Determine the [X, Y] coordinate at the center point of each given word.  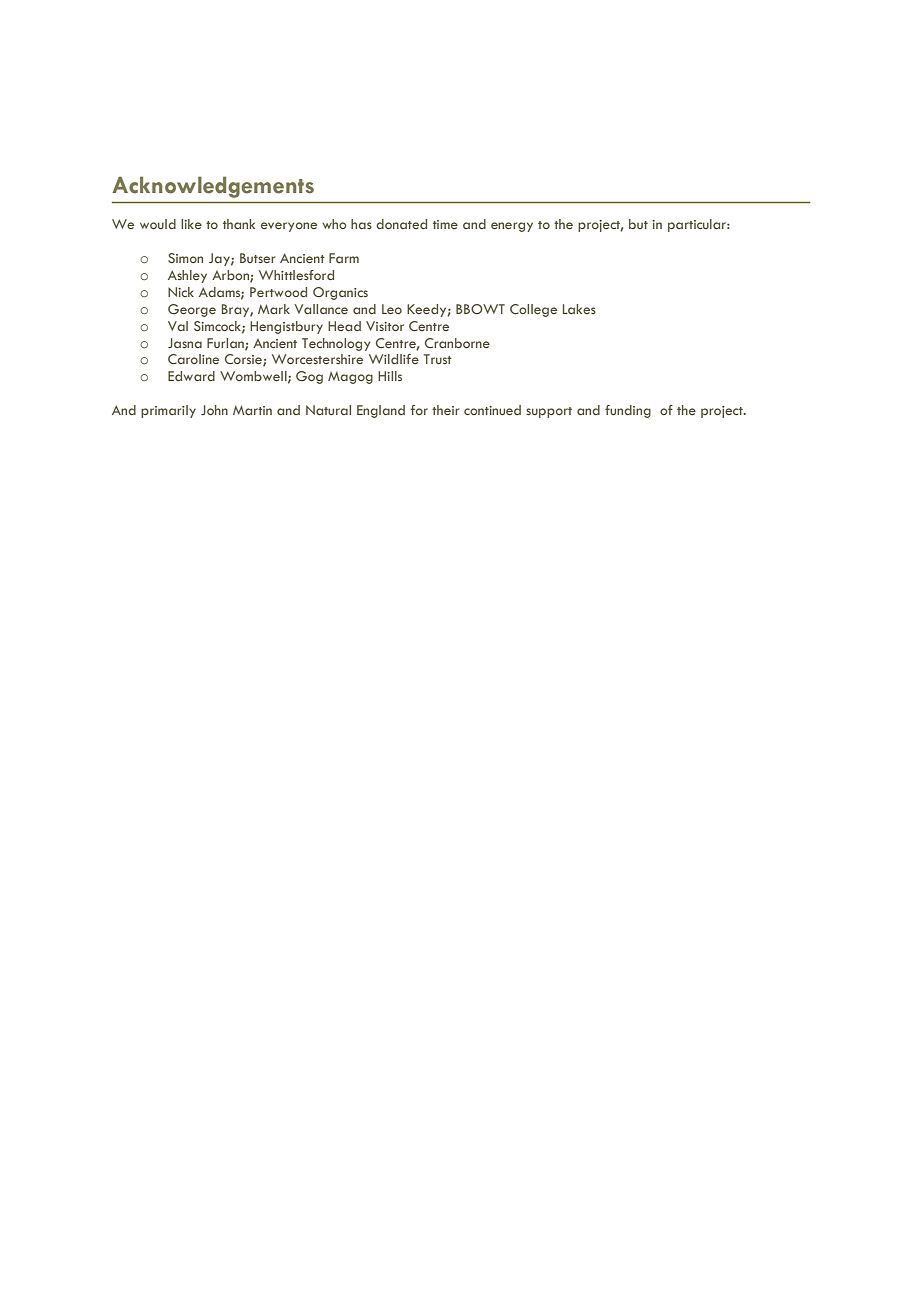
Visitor [385, 326]
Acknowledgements [213, 187]
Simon [185, 258]
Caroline [193, 359]
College [533, 310]
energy [512, 227]
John [214, 410]
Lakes [579, 309]
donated [401, 224]
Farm [344, 258]
